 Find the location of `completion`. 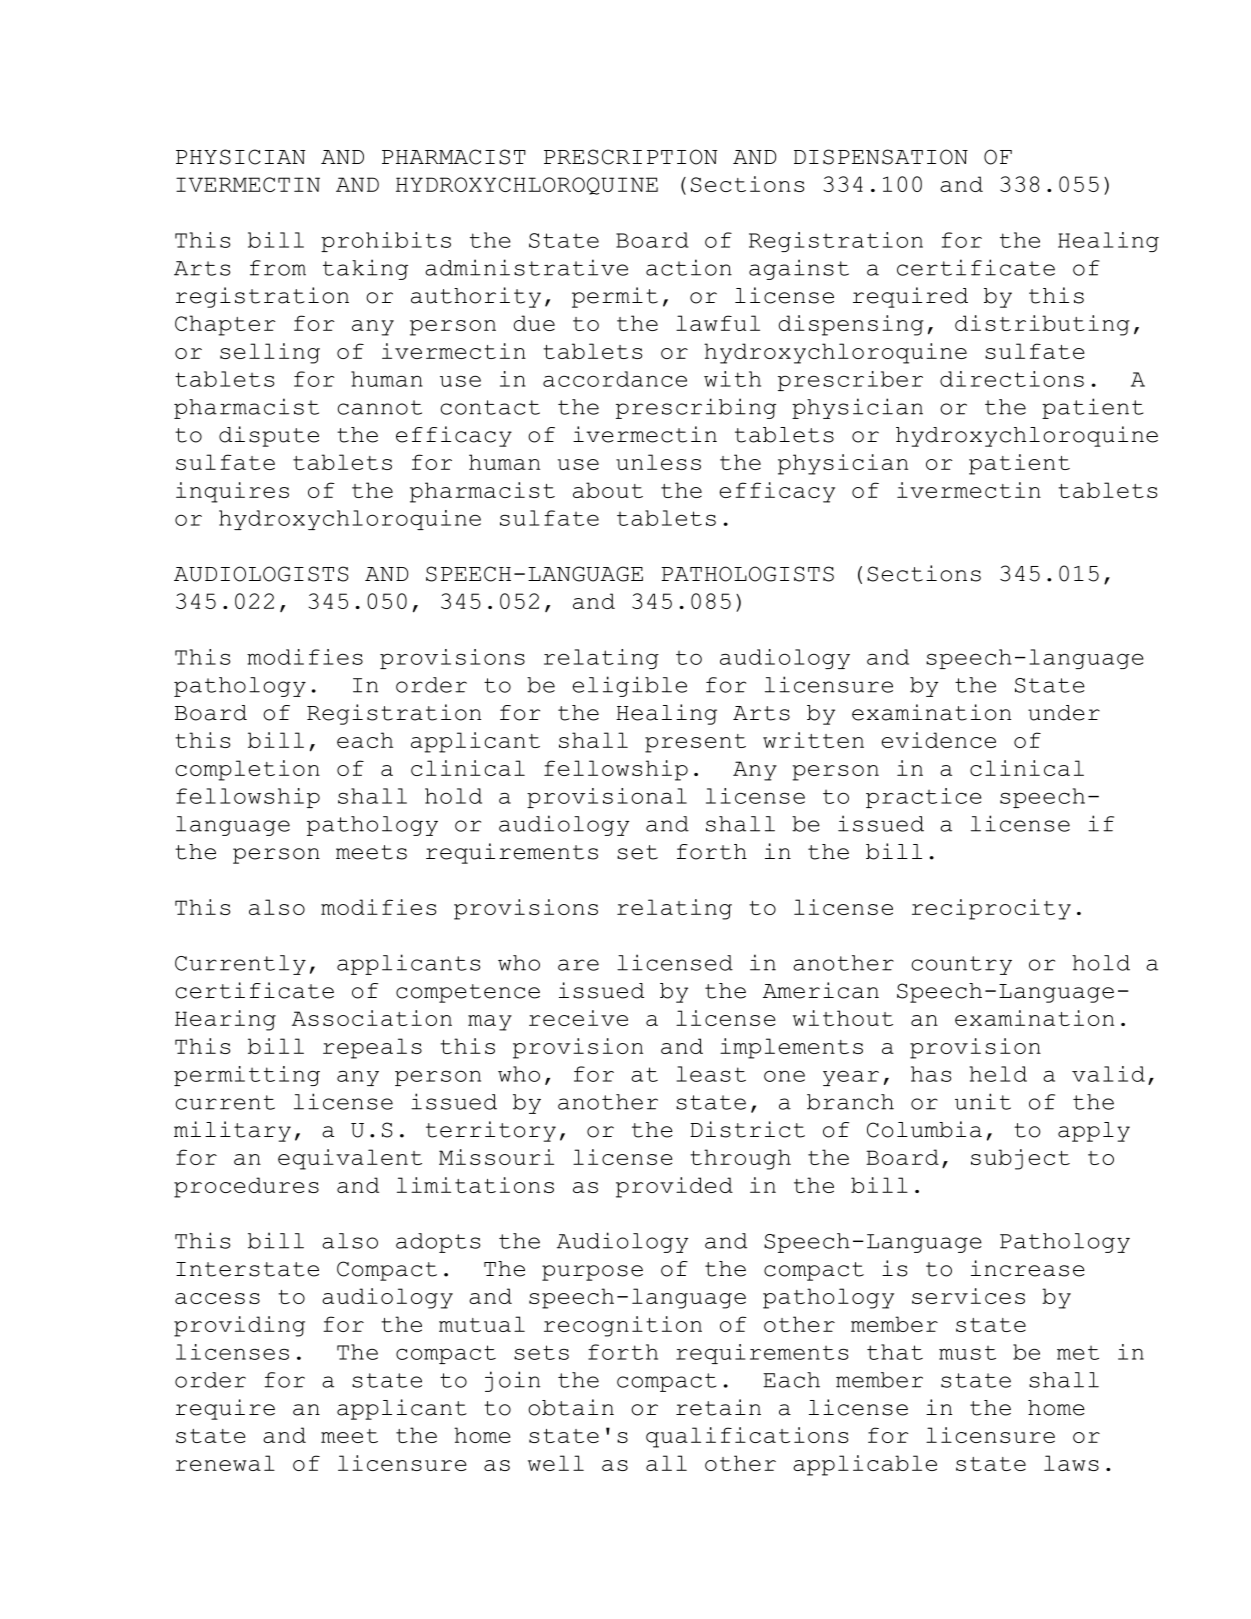

completion is located at coordinates (248, 770).
